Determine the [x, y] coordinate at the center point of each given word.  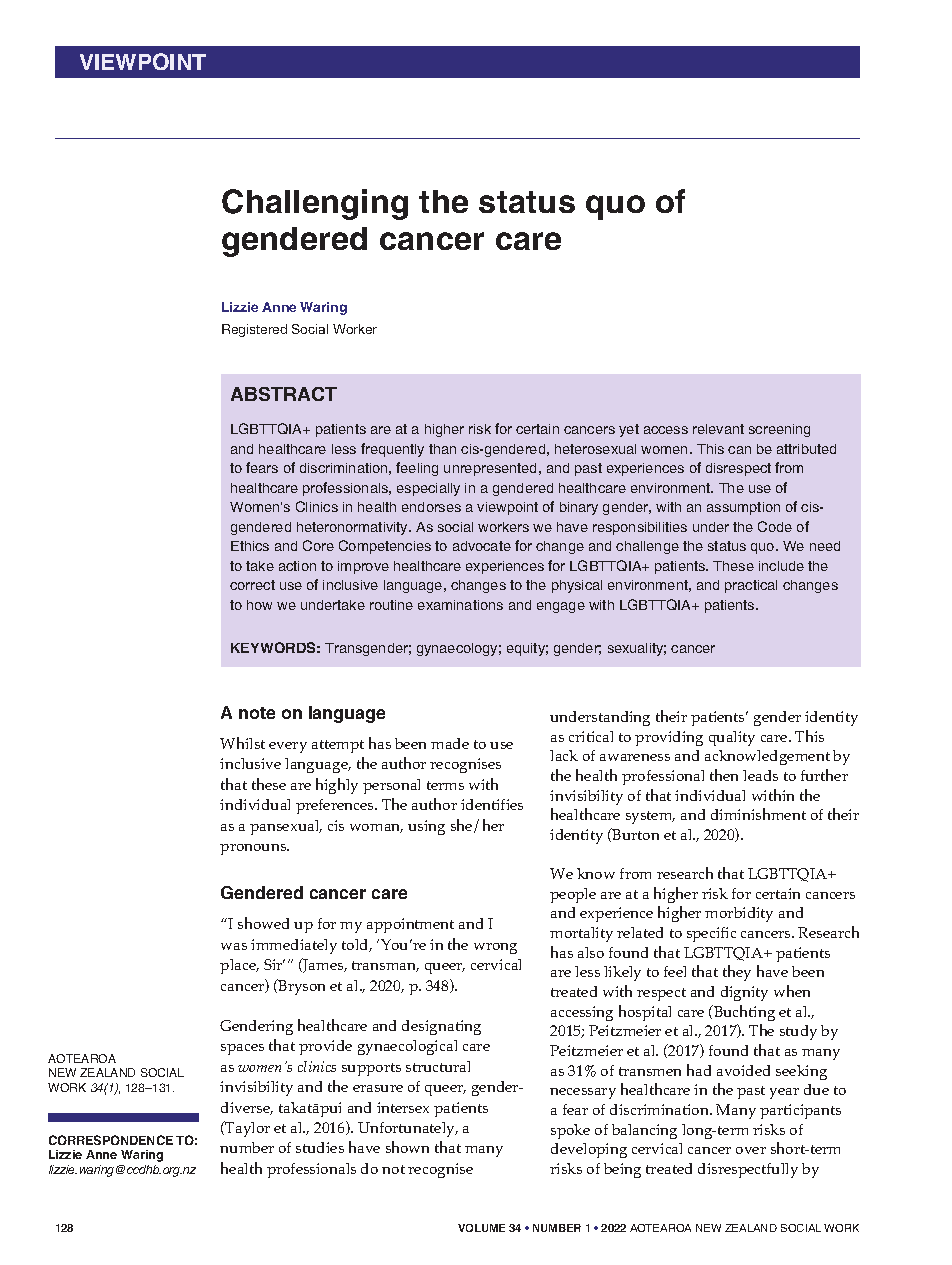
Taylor [247, 1129]
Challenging [315, 204]
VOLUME [481, 1228]
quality [732, 738]
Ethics [250, 546]
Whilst [242, 743]
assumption [743, 508]
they [737, 973]
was [234, 946]
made [450, 743]
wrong [495, 948]
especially [428, 489]
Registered [254, 330]
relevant [718, 429]
